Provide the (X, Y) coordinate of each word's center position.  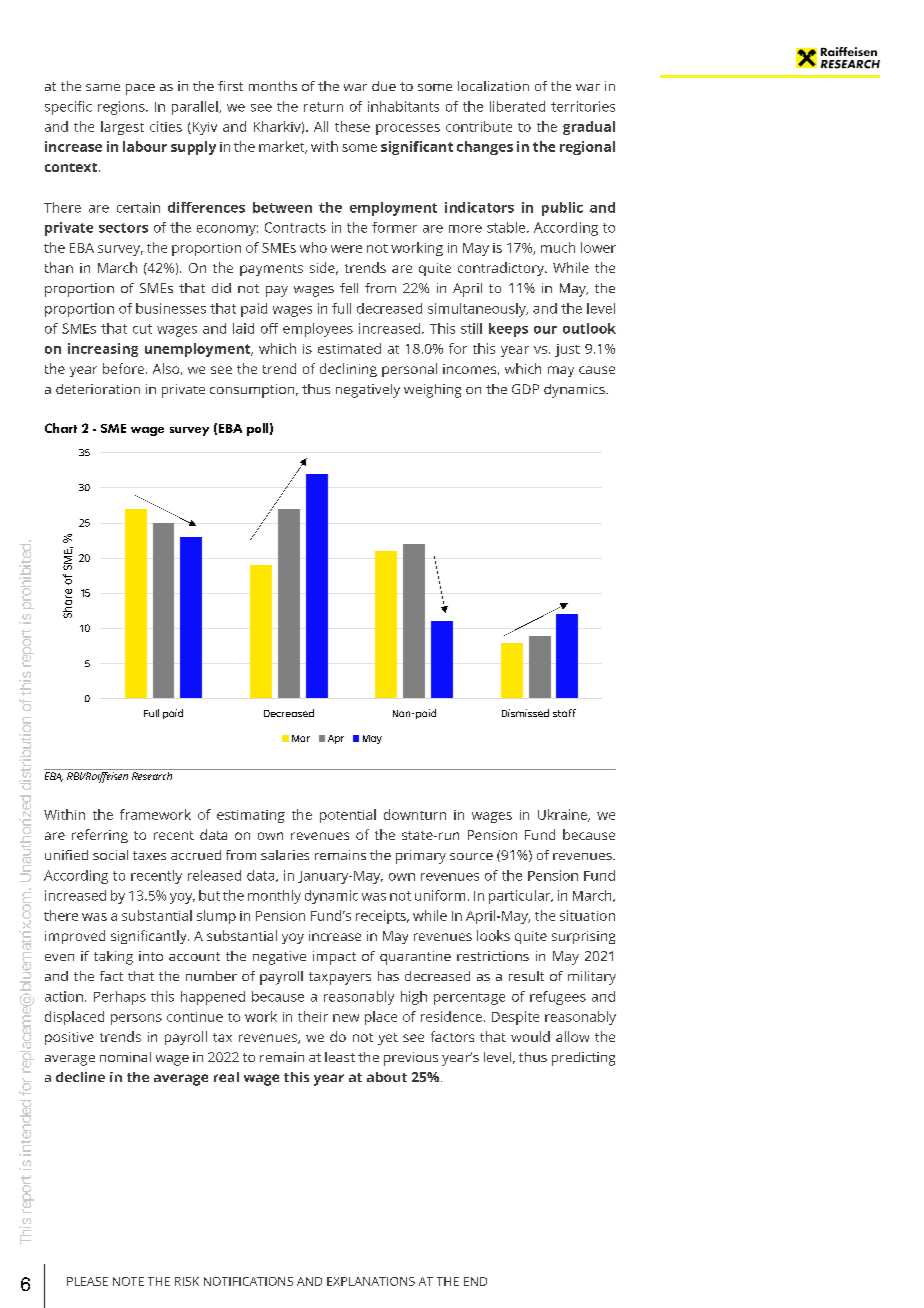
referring (100, 836)
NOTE (128, 1281)
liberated (517, 106)
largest (122, 128)
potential (348, 816)
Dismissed (525, 713)
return (323, 107)
